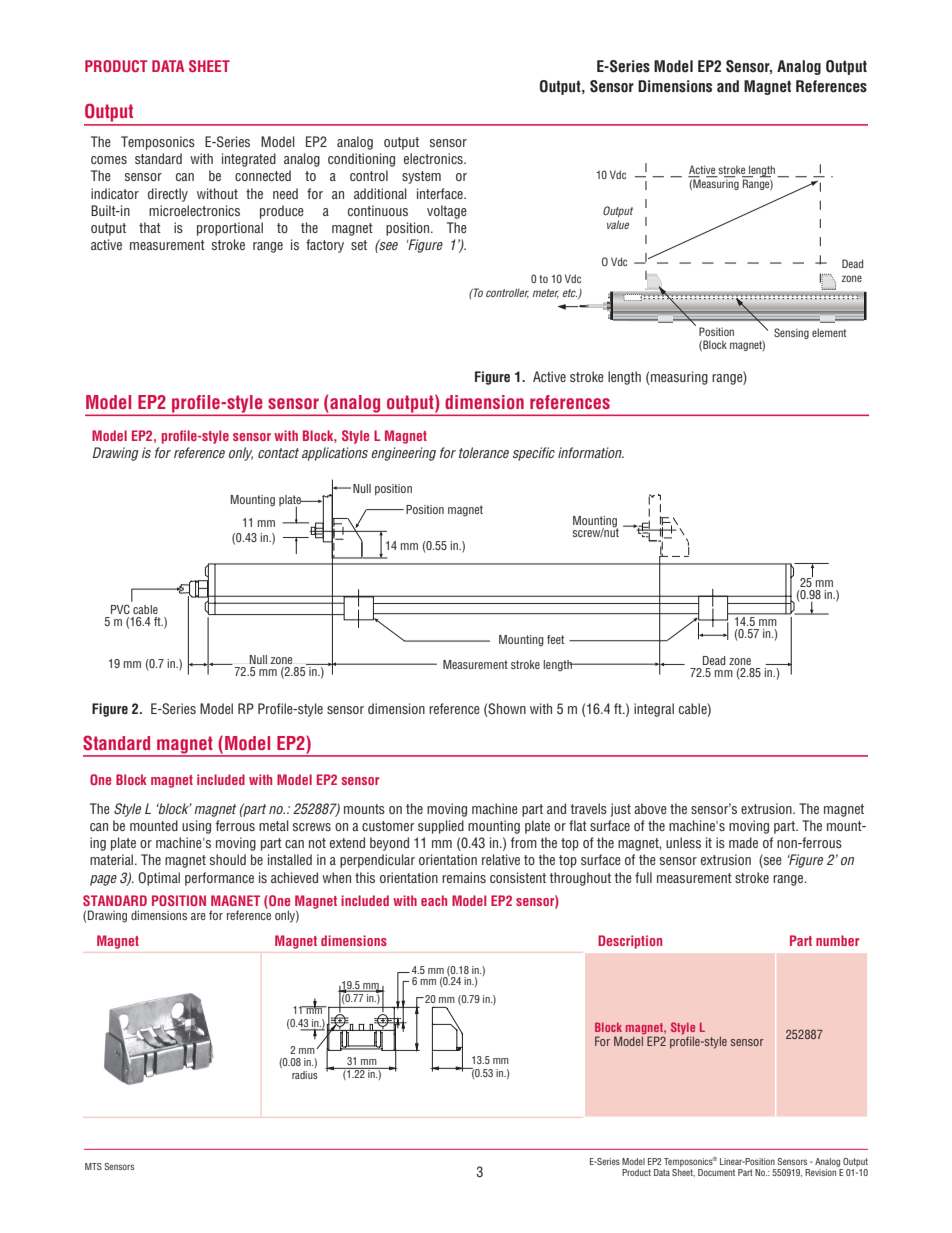 The width and height of the image is (952, 1233). I want to click on directly, so click(168, 195).
